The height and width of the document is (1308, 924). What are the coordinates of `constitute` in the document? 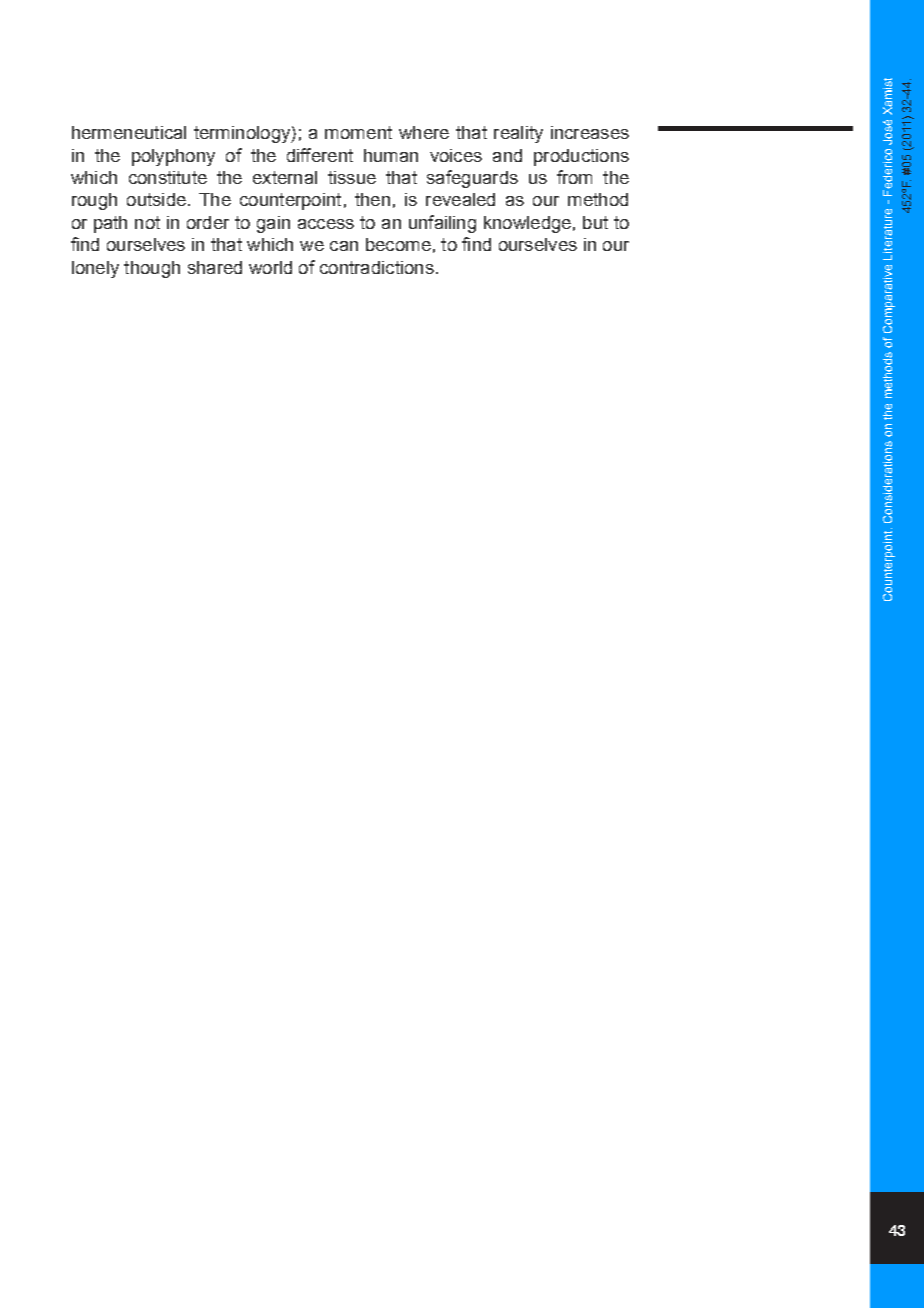 It's located at (168, 177).
